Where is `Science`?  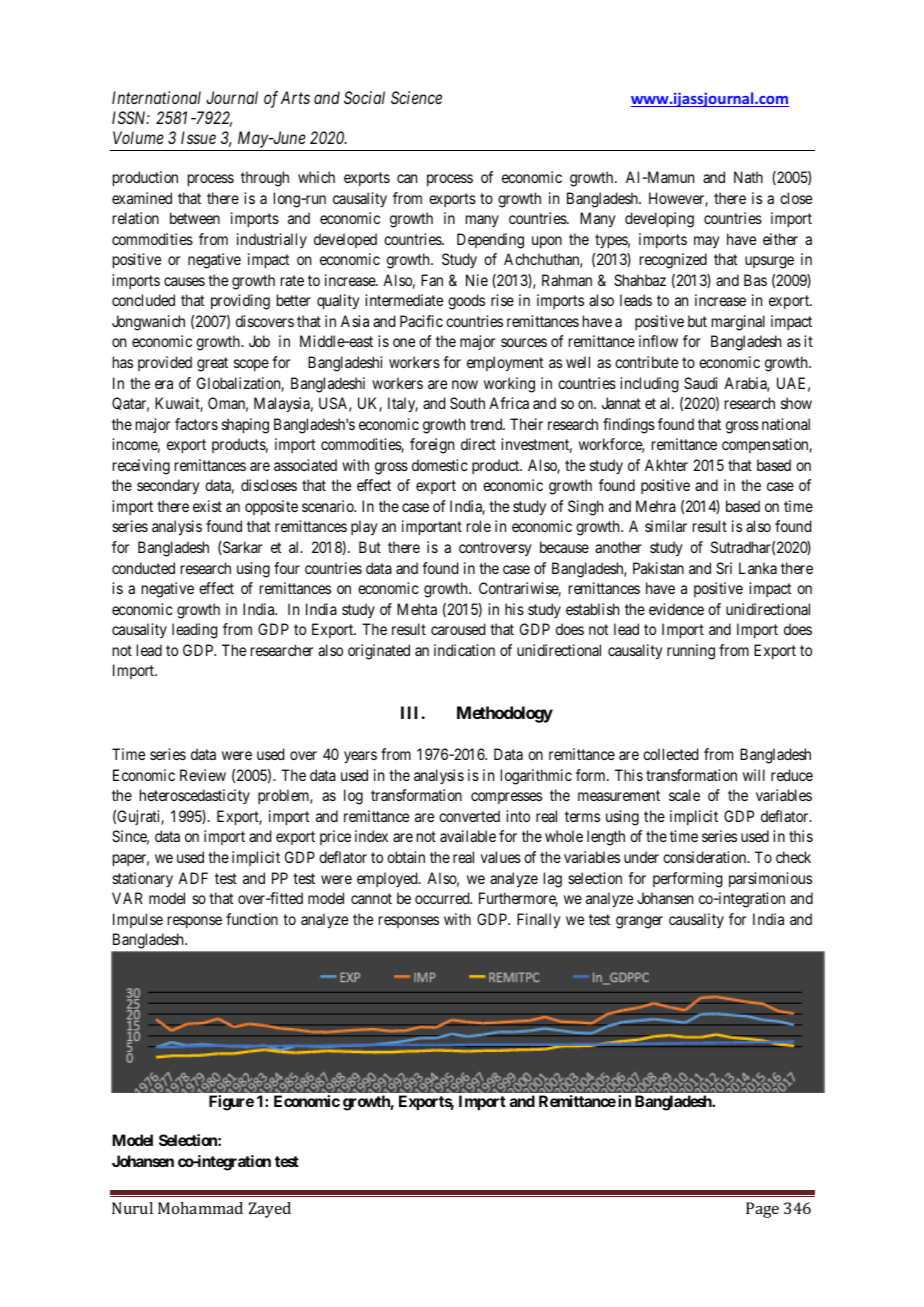
Science is located at coordinates (416, 97).
